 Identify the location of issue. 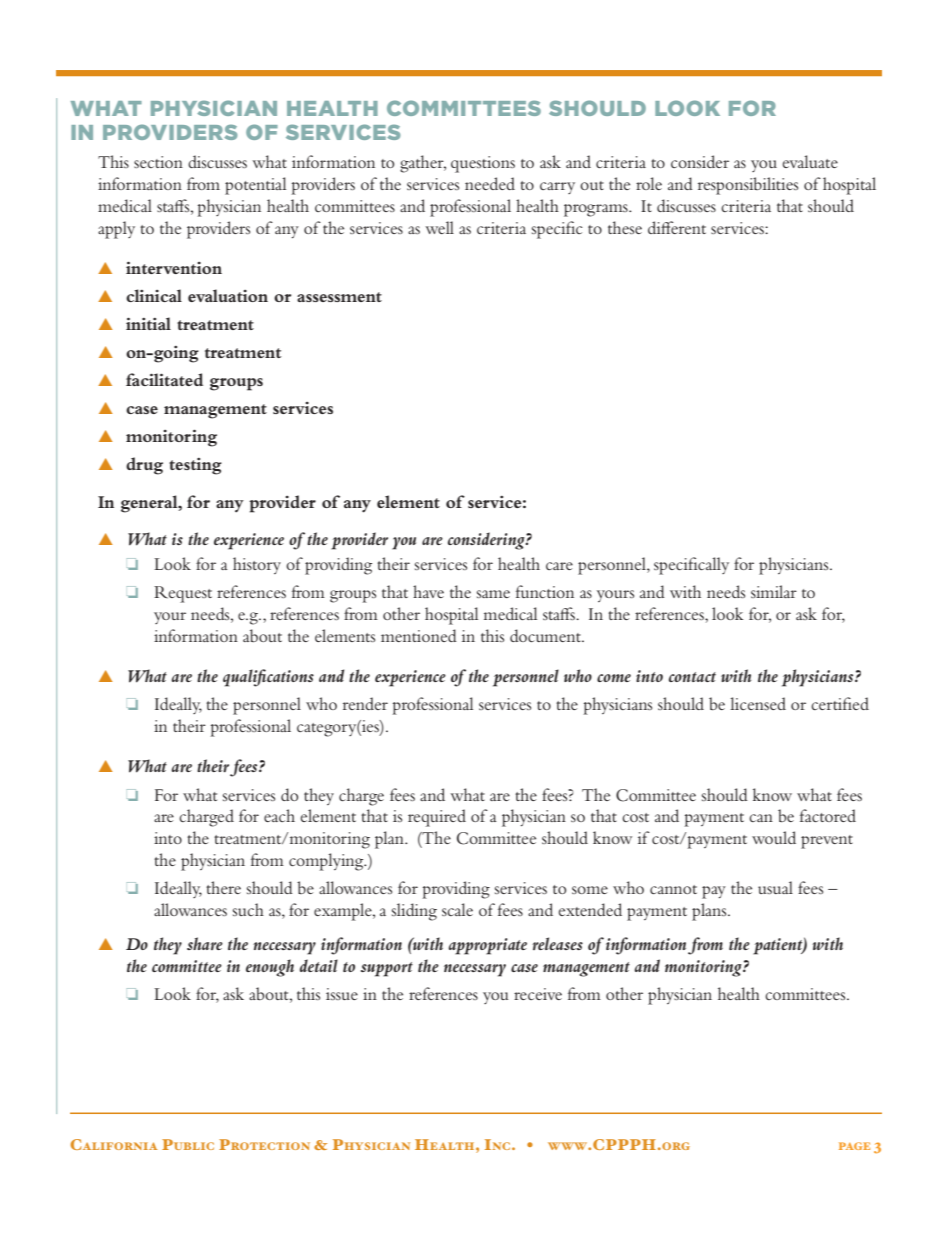
(342, 994).
